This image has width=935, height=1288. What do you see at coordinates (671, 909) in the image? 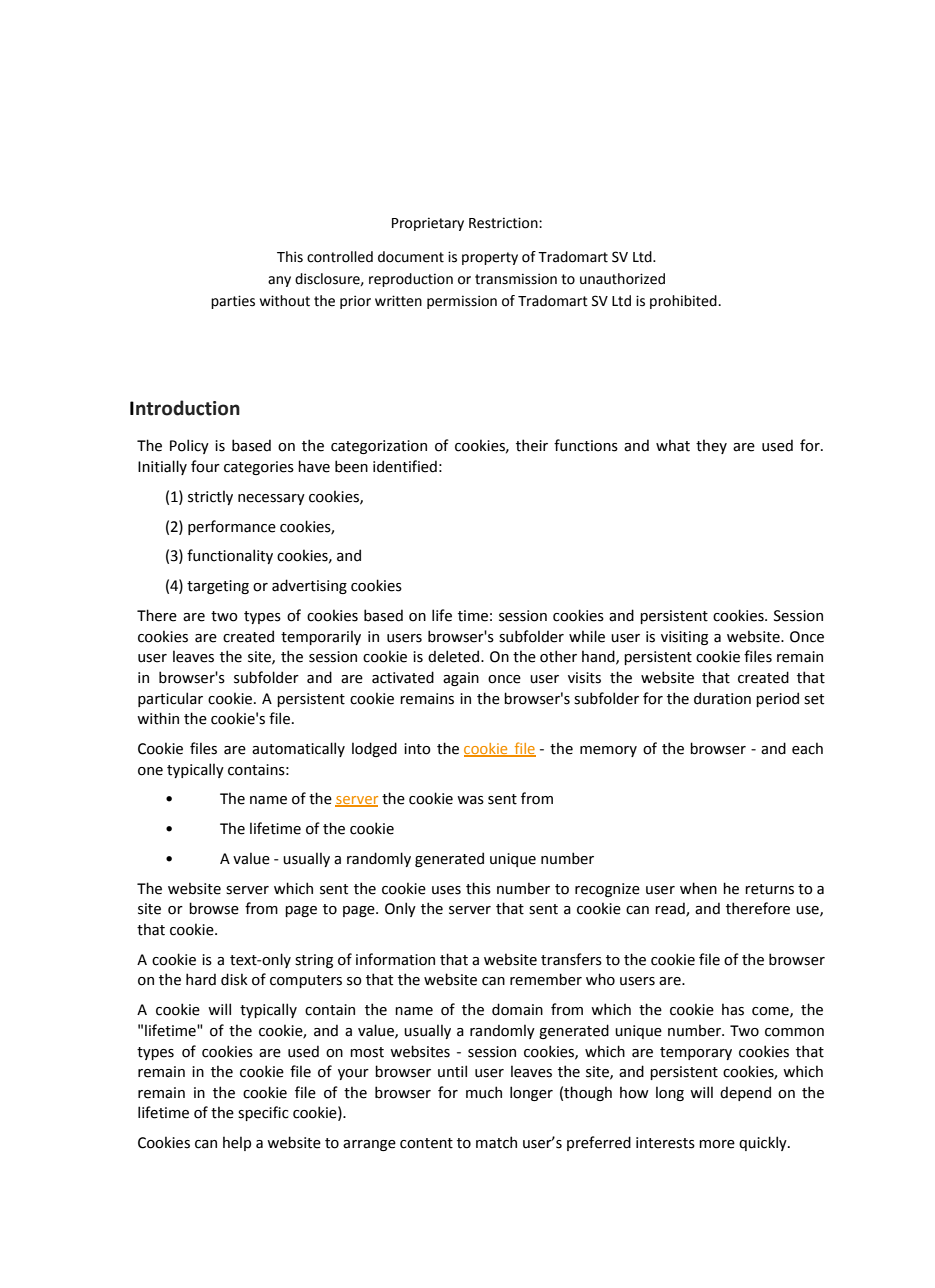
I see `read` at bounding box center [671, 909].
